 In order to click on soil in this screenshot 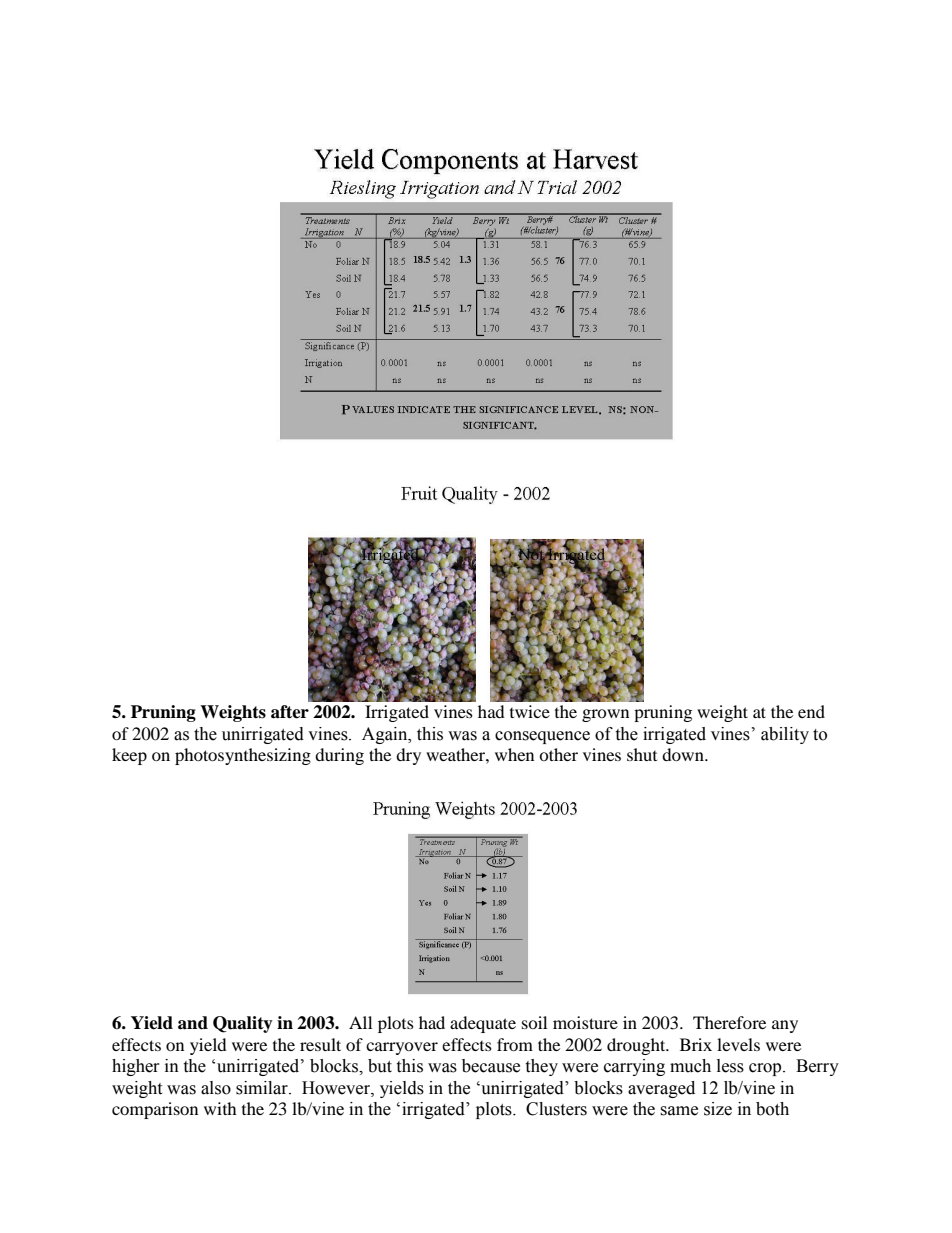, I will do `click(534, 1022)`.
